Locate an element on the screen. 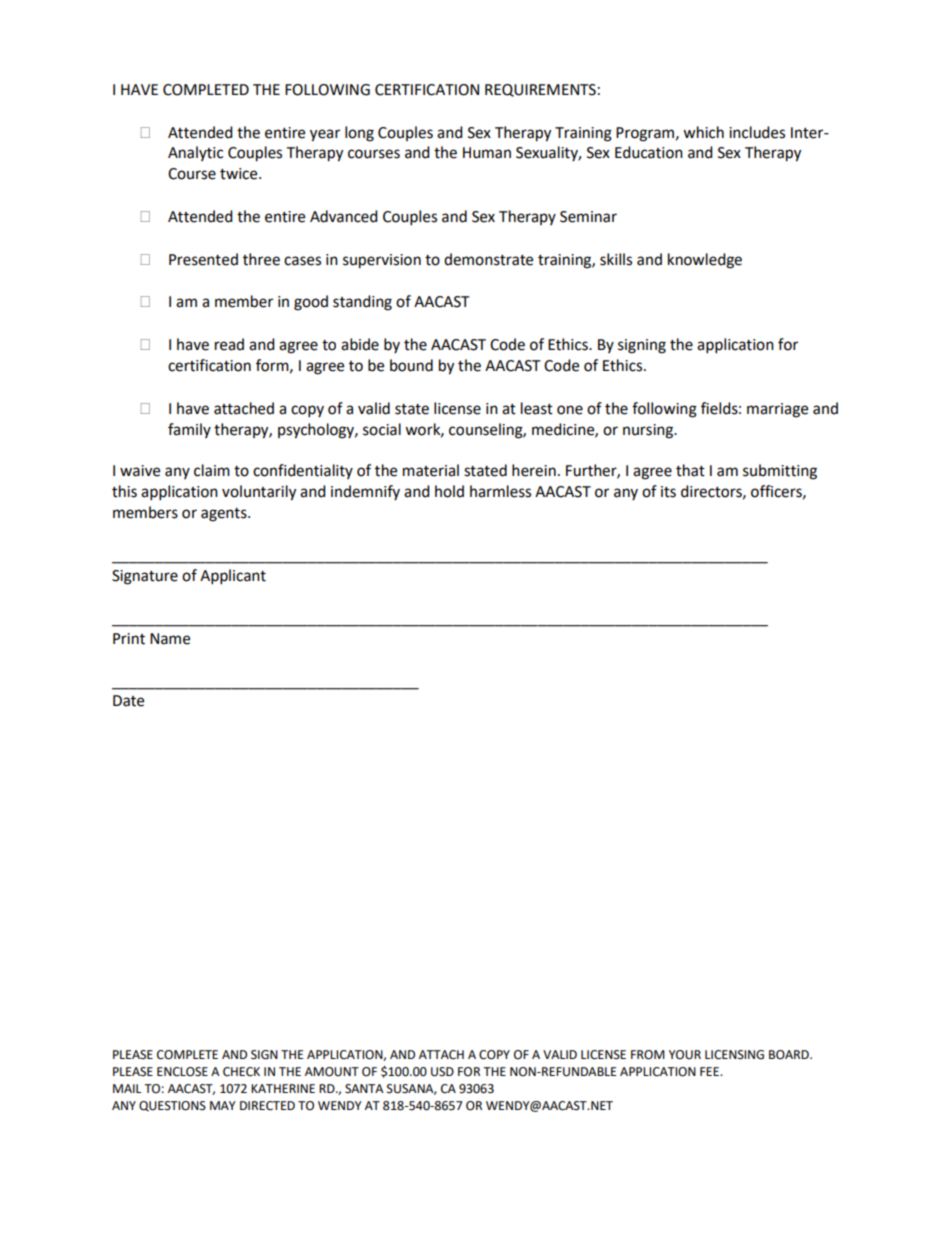 The image size is (952, 1233). ENCLOSE is located at coordinates (182, 1072).
